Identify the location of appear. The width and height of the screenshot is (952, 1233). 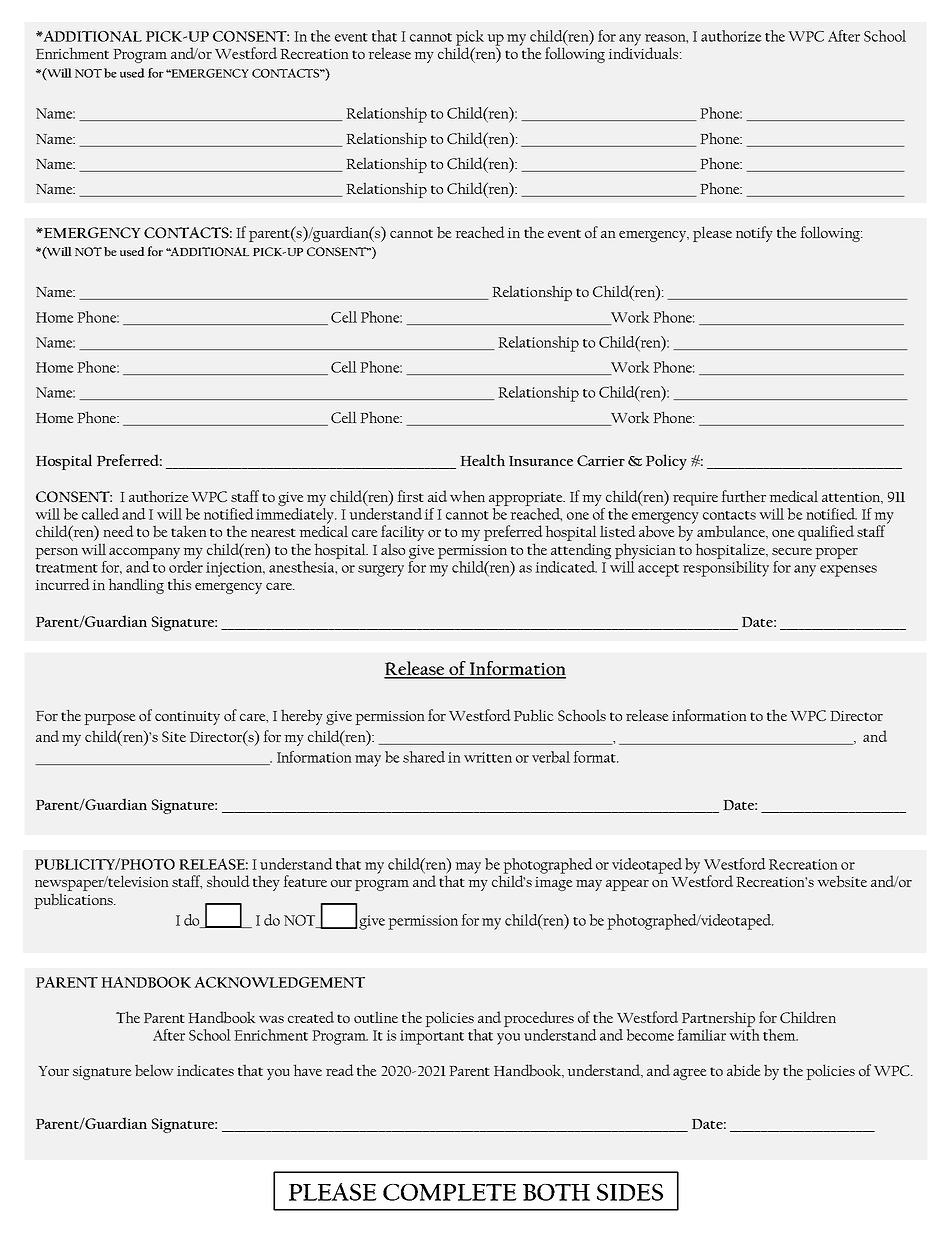
(627, 885).
